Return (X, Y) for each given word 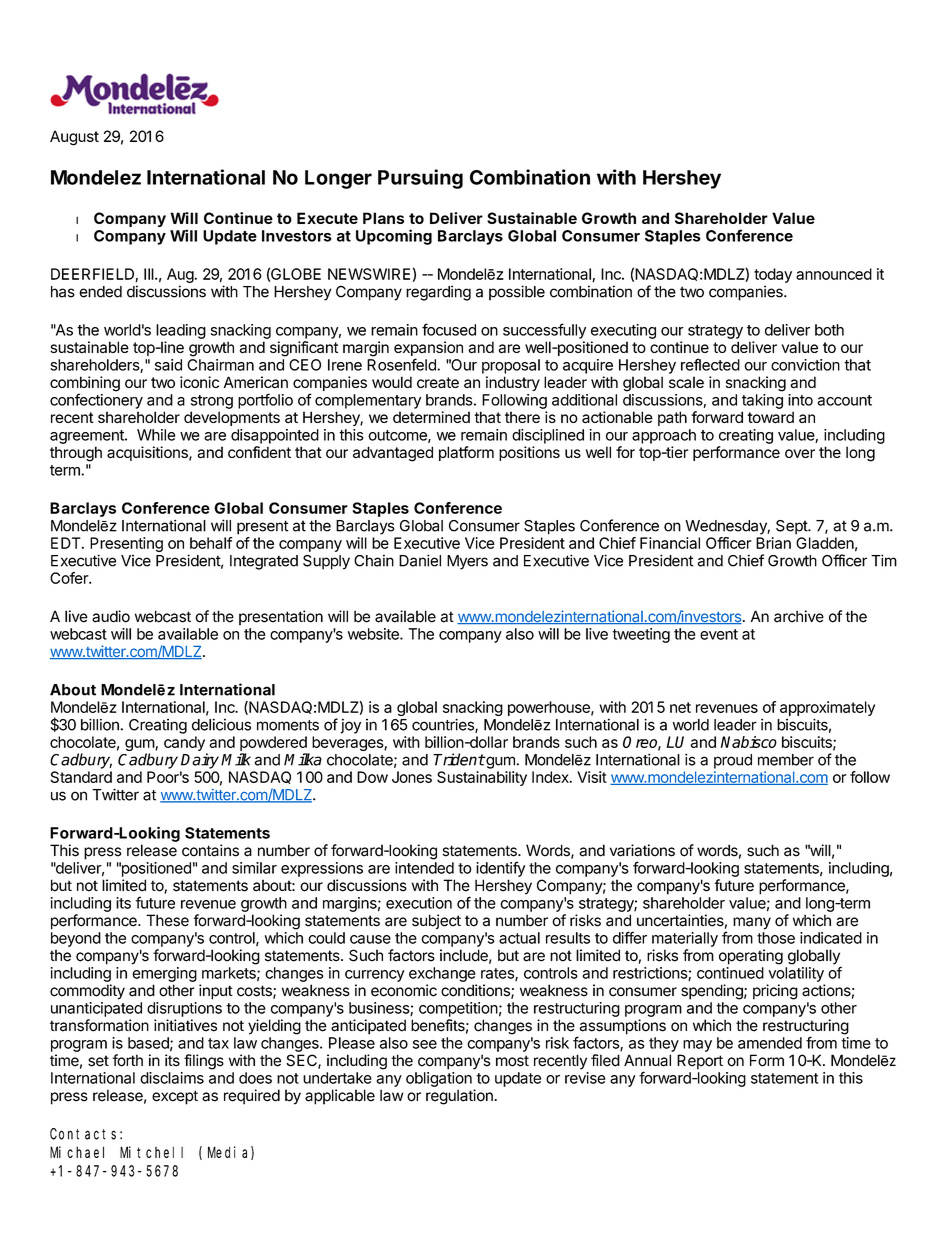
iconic (199, 382)
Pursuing (420, 179)
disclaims (172, 1078)
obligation (439, 1079)
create (438, 382)
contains (210, 850)
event (719, 634)
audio (111, 616)
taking (762, 401)
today (773, 275)
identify (500, 869)
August (74, 138)
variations (642, 850)
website (374, 634)
